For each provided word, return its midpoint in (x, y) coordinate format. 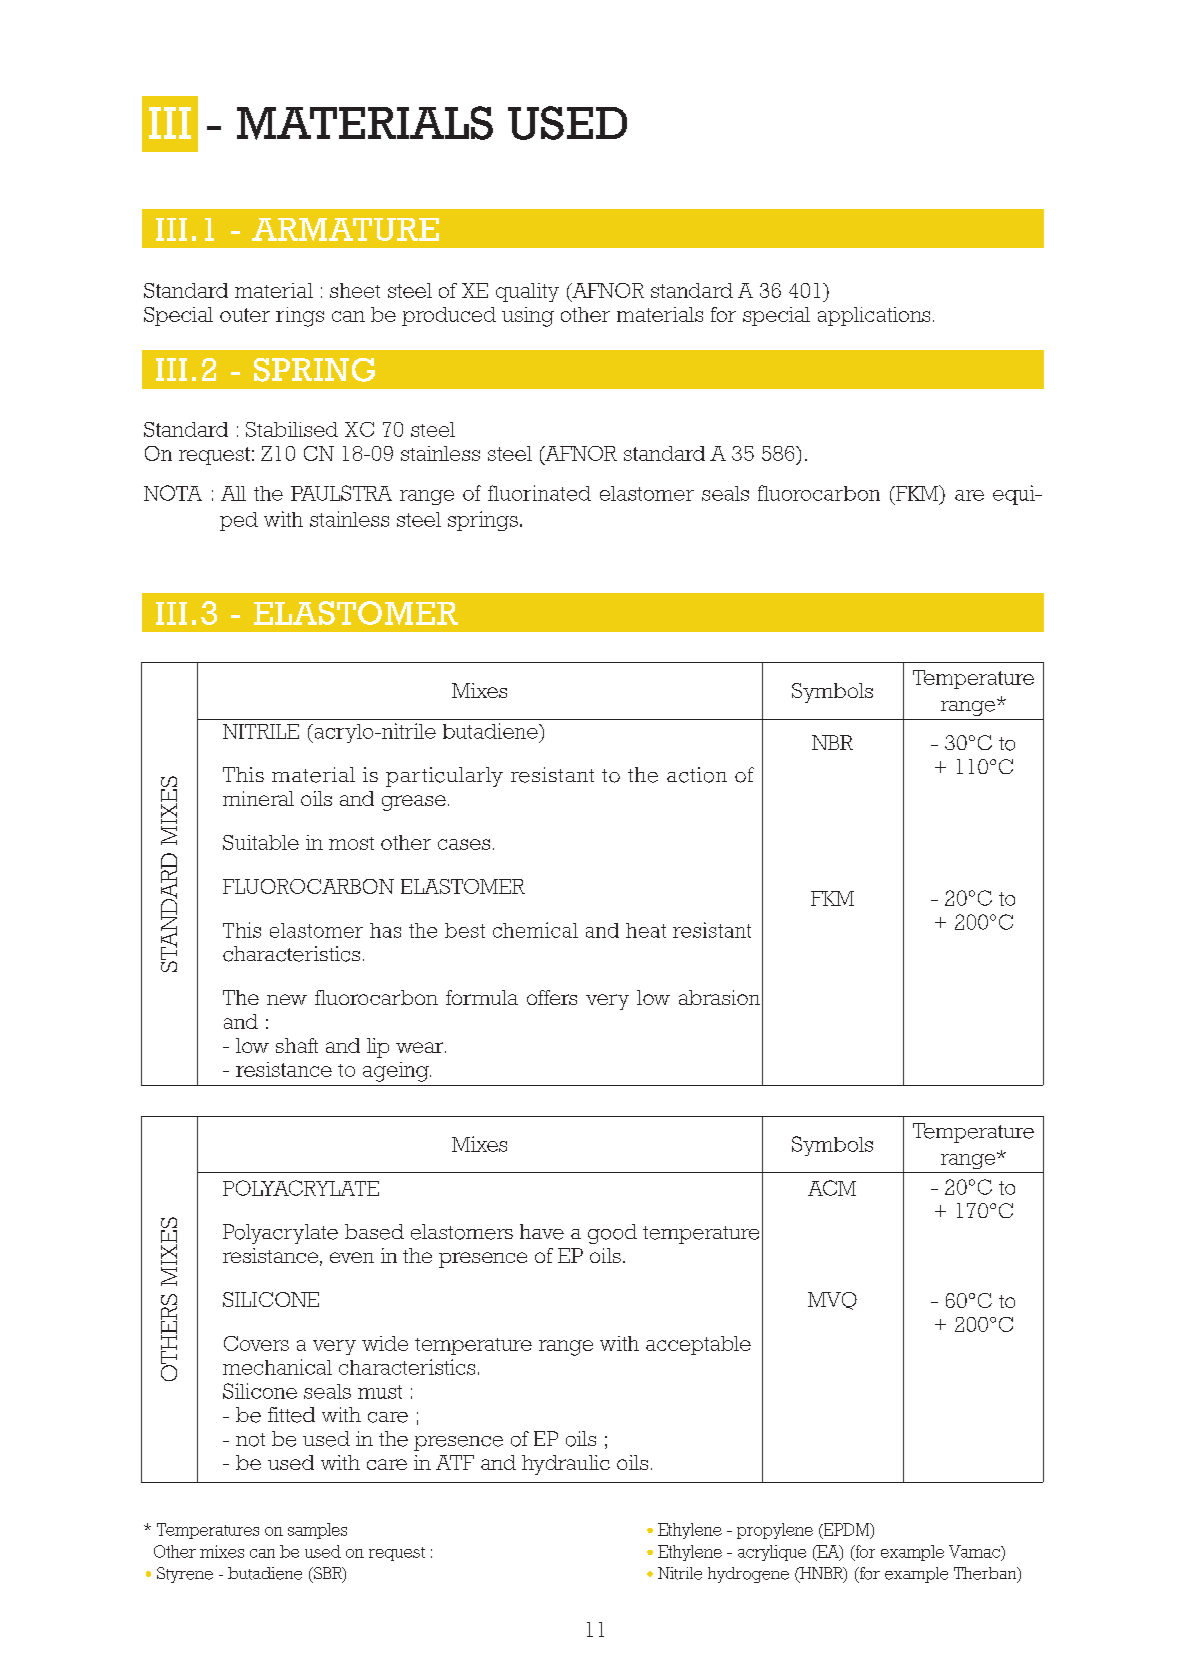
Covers (256, 1343)
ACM (832, 1188)
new (287, 999)
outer (245, 315)
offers (552, 997)
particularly (444, 777)
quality (527, 292)
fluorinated (539, 493)
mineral (258, 798)
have (542, 1232)
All (233, 493)
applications (874, 316)
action (697, 775)
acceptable (698, 1345)
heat (646, 930)
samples (317, 1531)
